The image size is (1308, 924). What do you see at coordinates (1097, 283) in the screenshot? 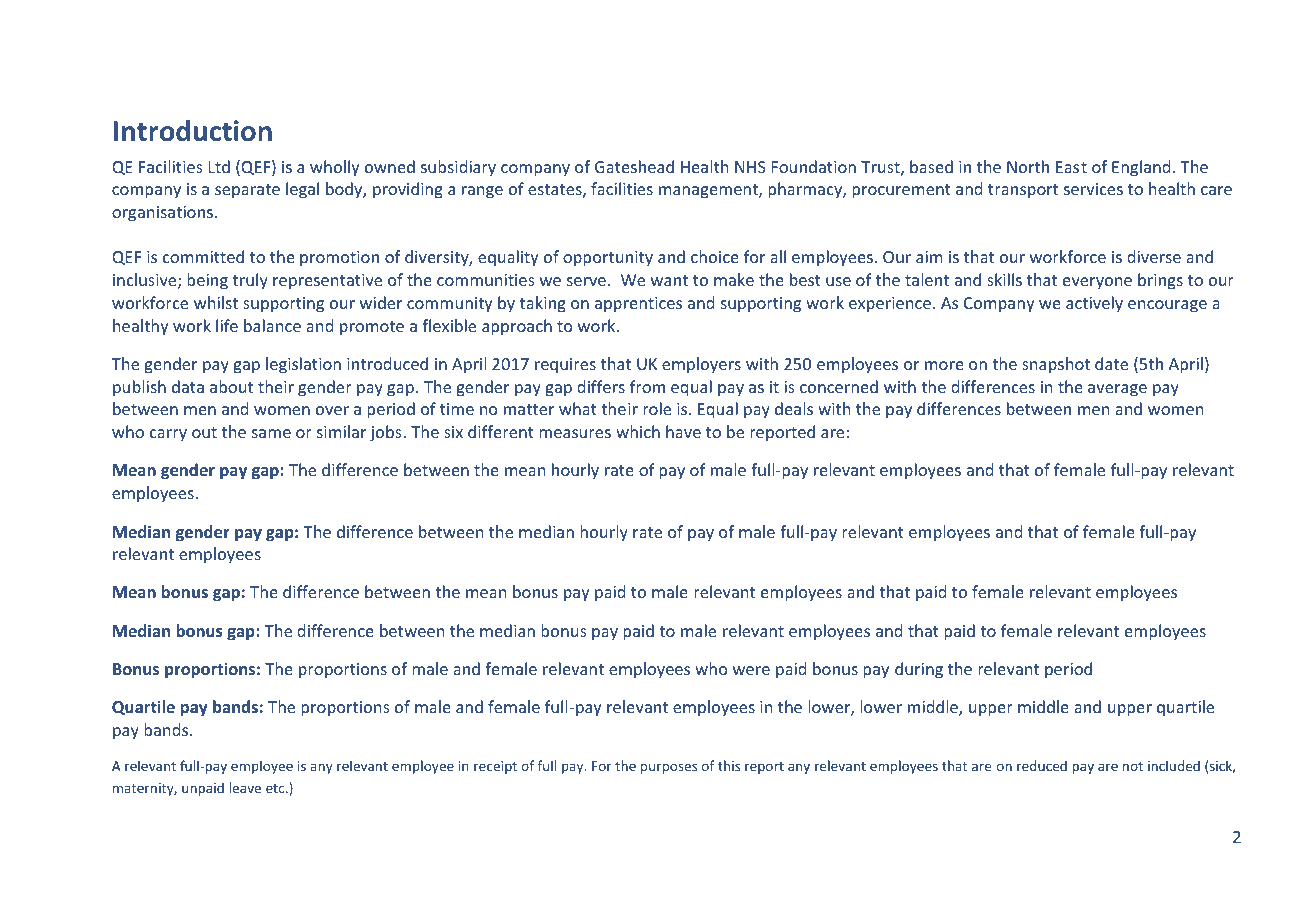
I see `everyone` at bounding box center [1097, 283].
